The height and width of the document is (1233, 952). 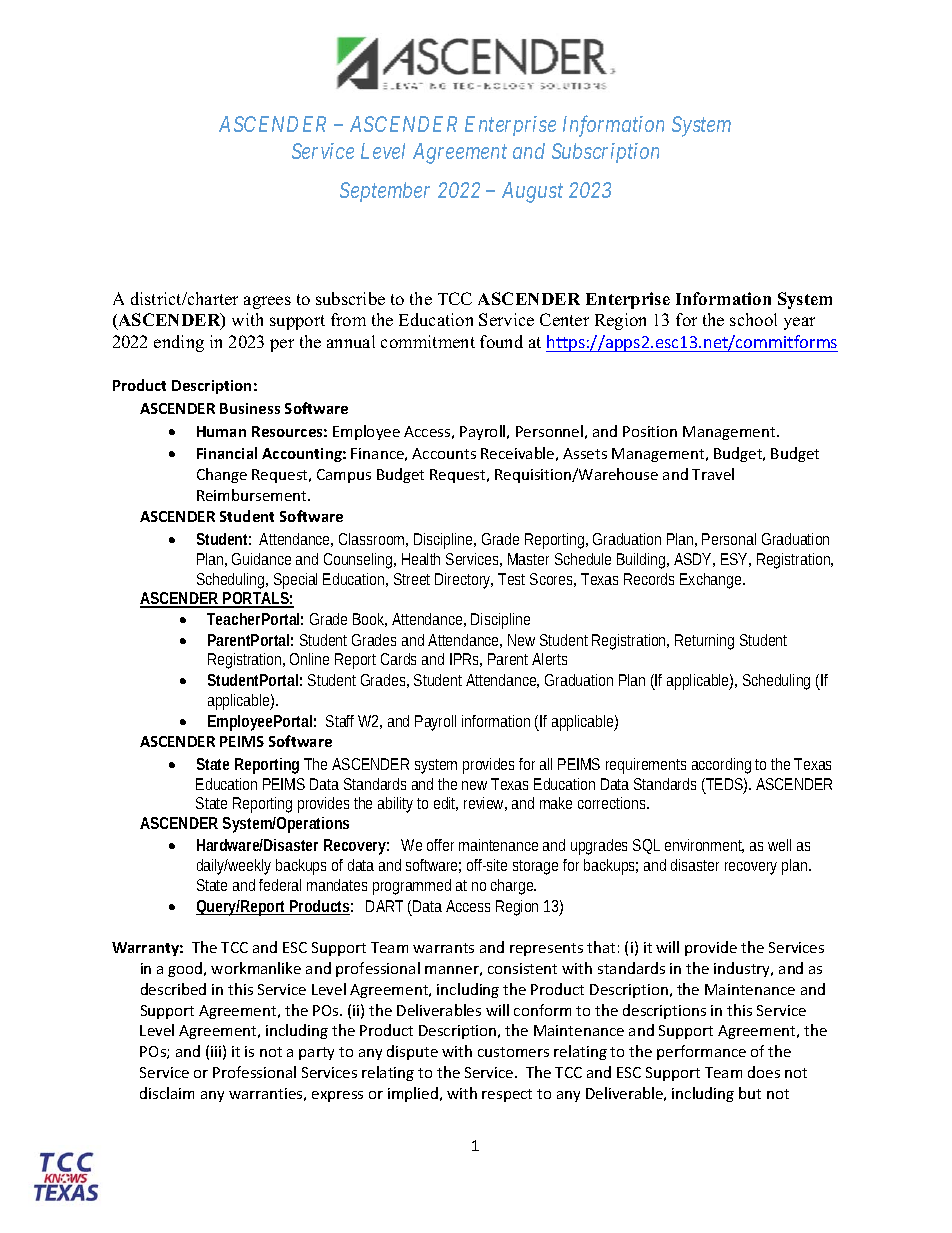 I want to click on edit, so click(x=446, y=804).
